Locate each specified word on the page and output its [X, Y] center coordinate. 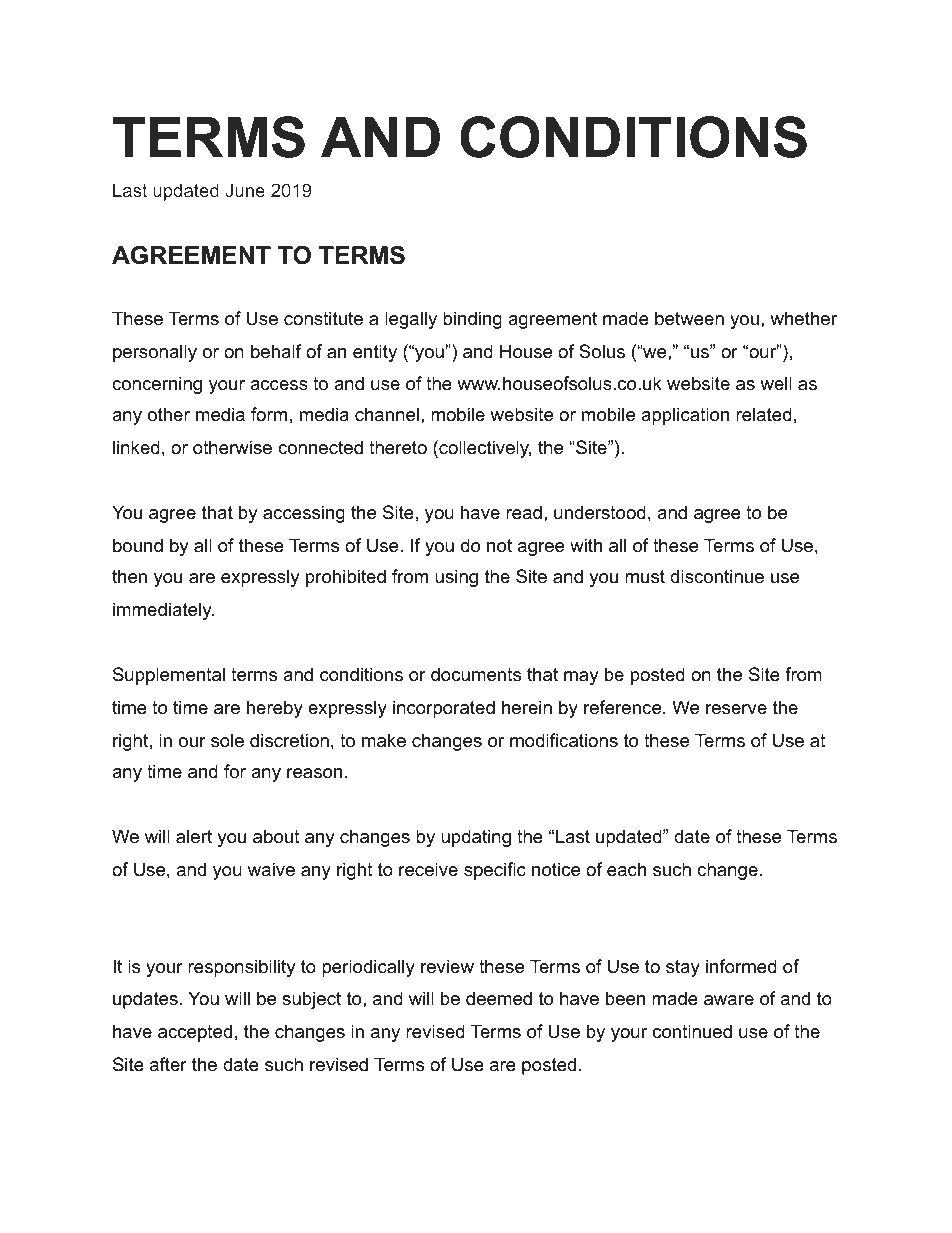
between [689, 318]
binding [472, 320]
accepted [195, 1033]
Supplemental [169, 676]
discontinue [717, 576]
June [245, 190]
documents [476, 674]
